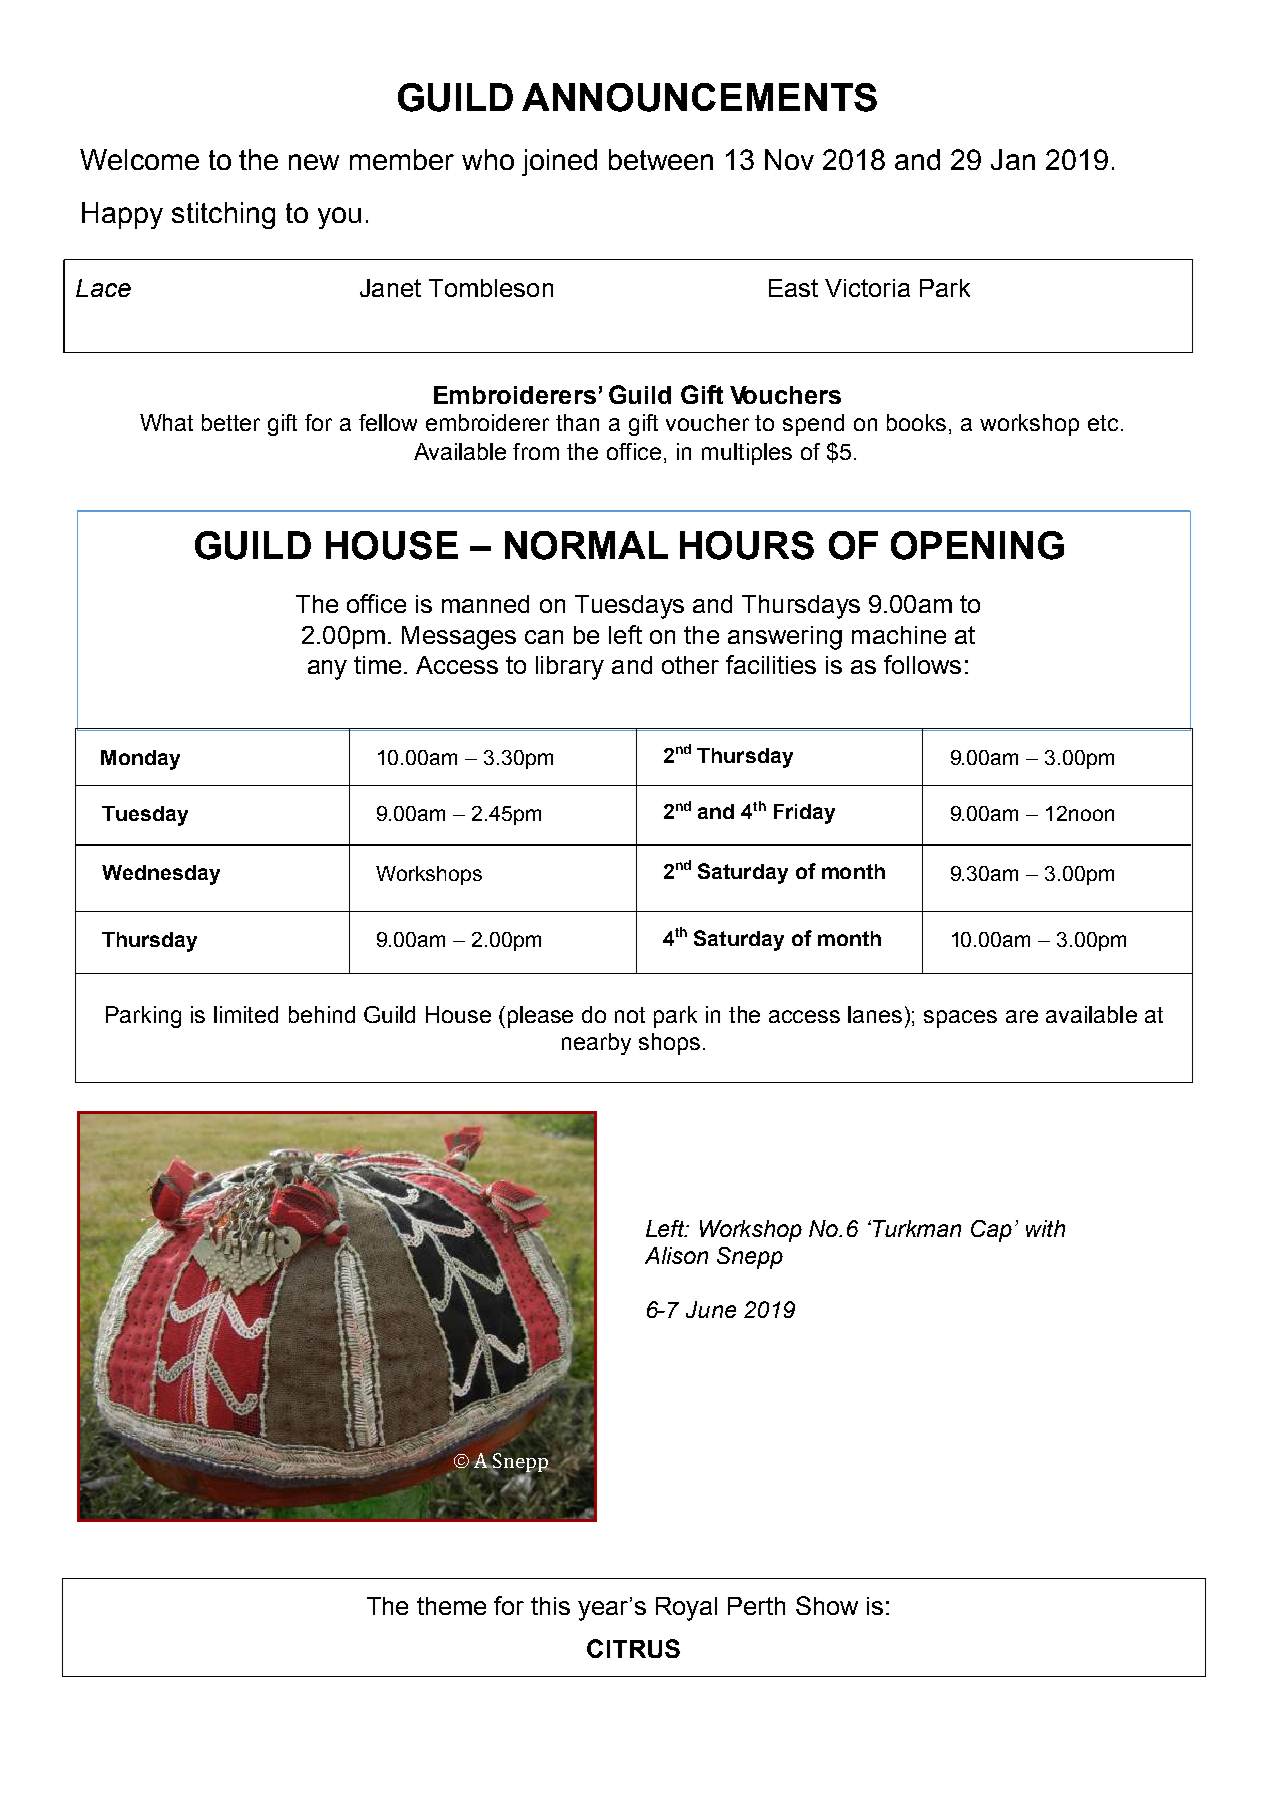  Describe the element at coordinates (1022, 1016) in the screenshot. I see `are` at that location.
